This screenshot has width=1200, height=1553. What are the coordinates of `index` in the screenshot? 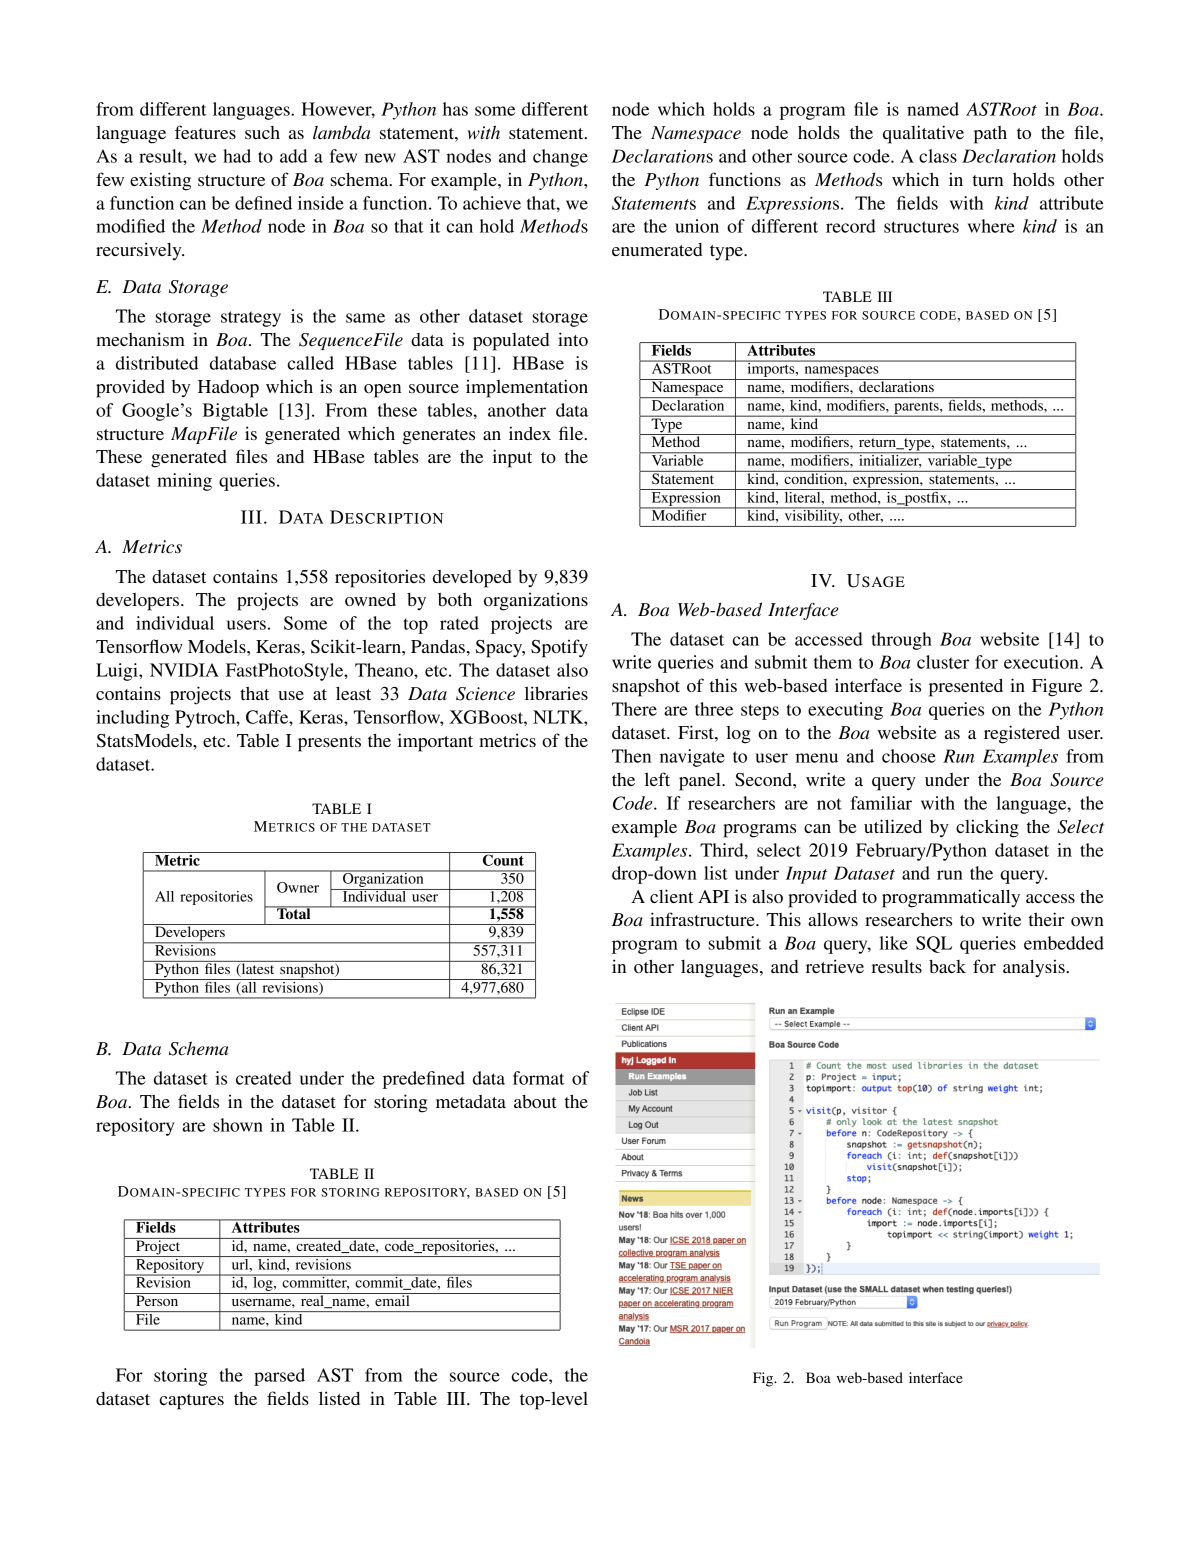 It's located at (530, 433).
